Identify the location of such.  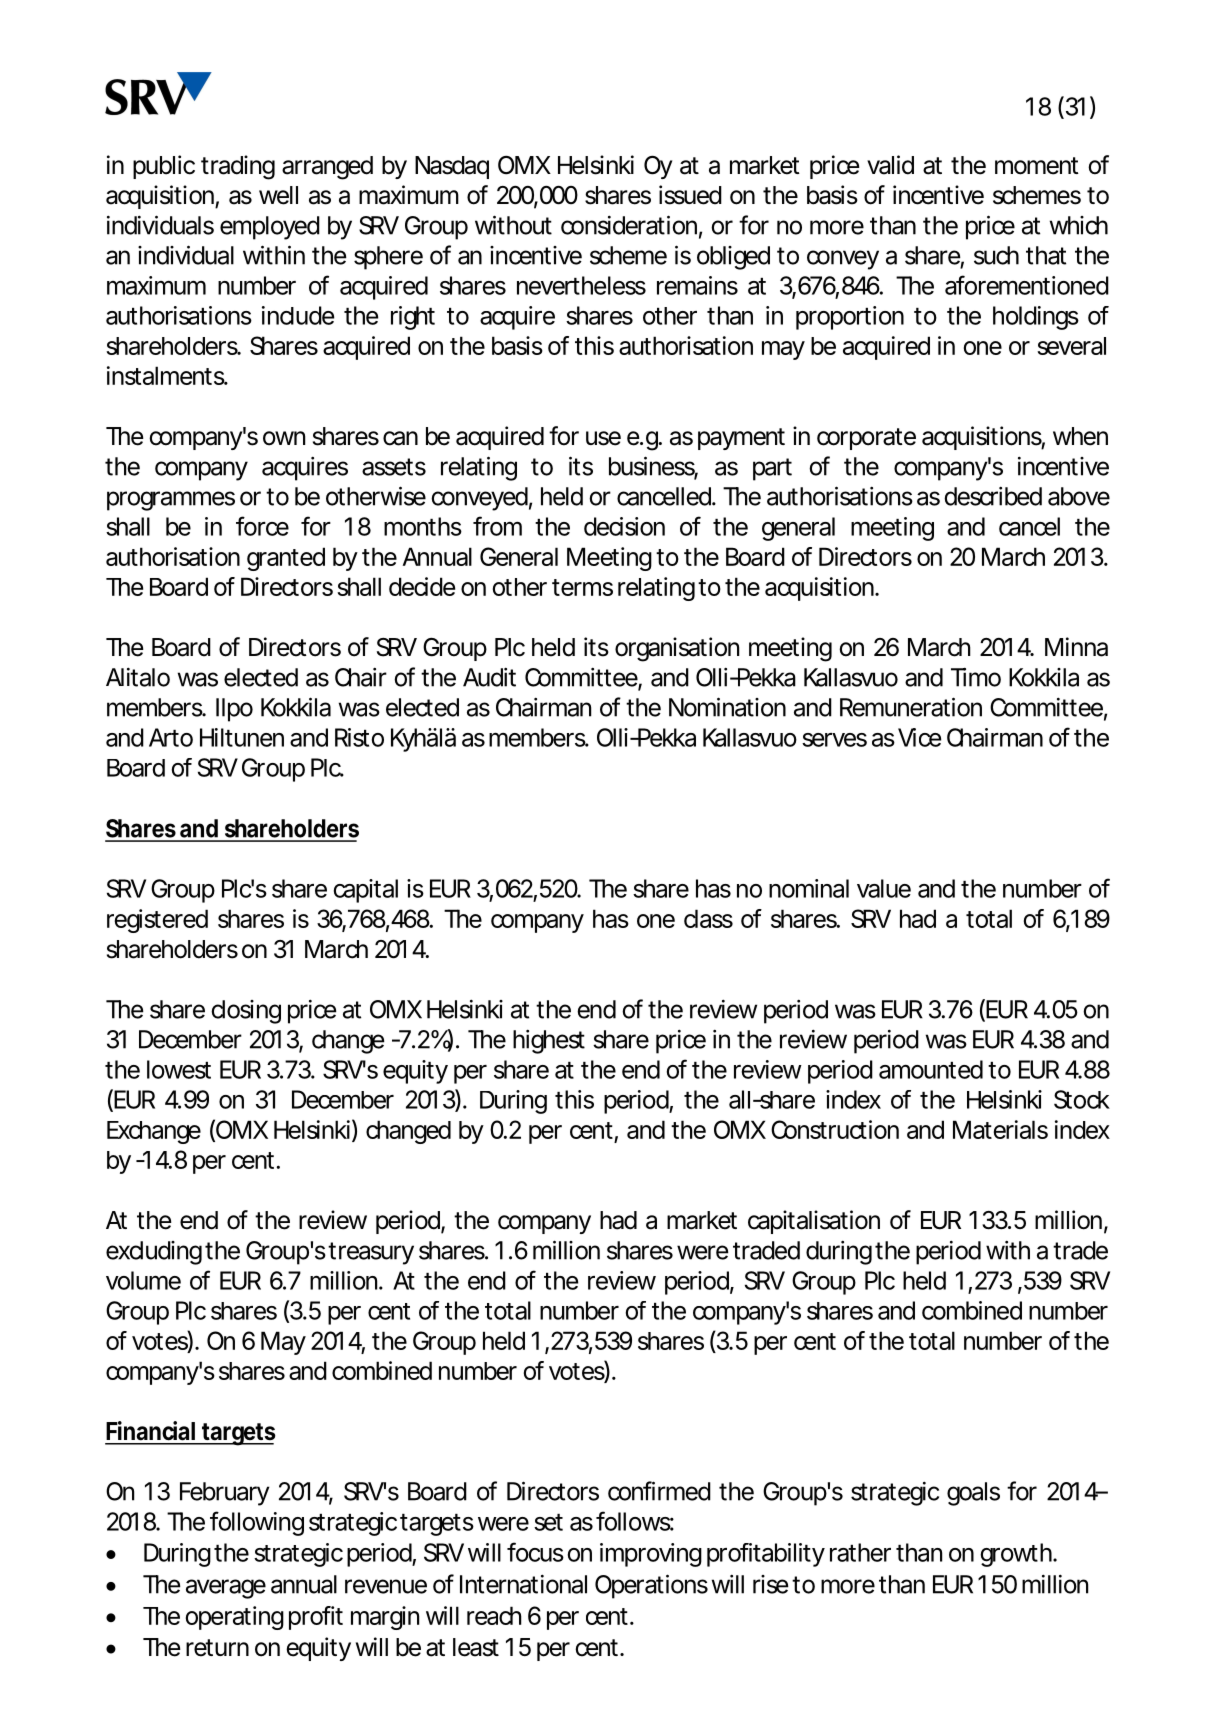
(996, 255).
